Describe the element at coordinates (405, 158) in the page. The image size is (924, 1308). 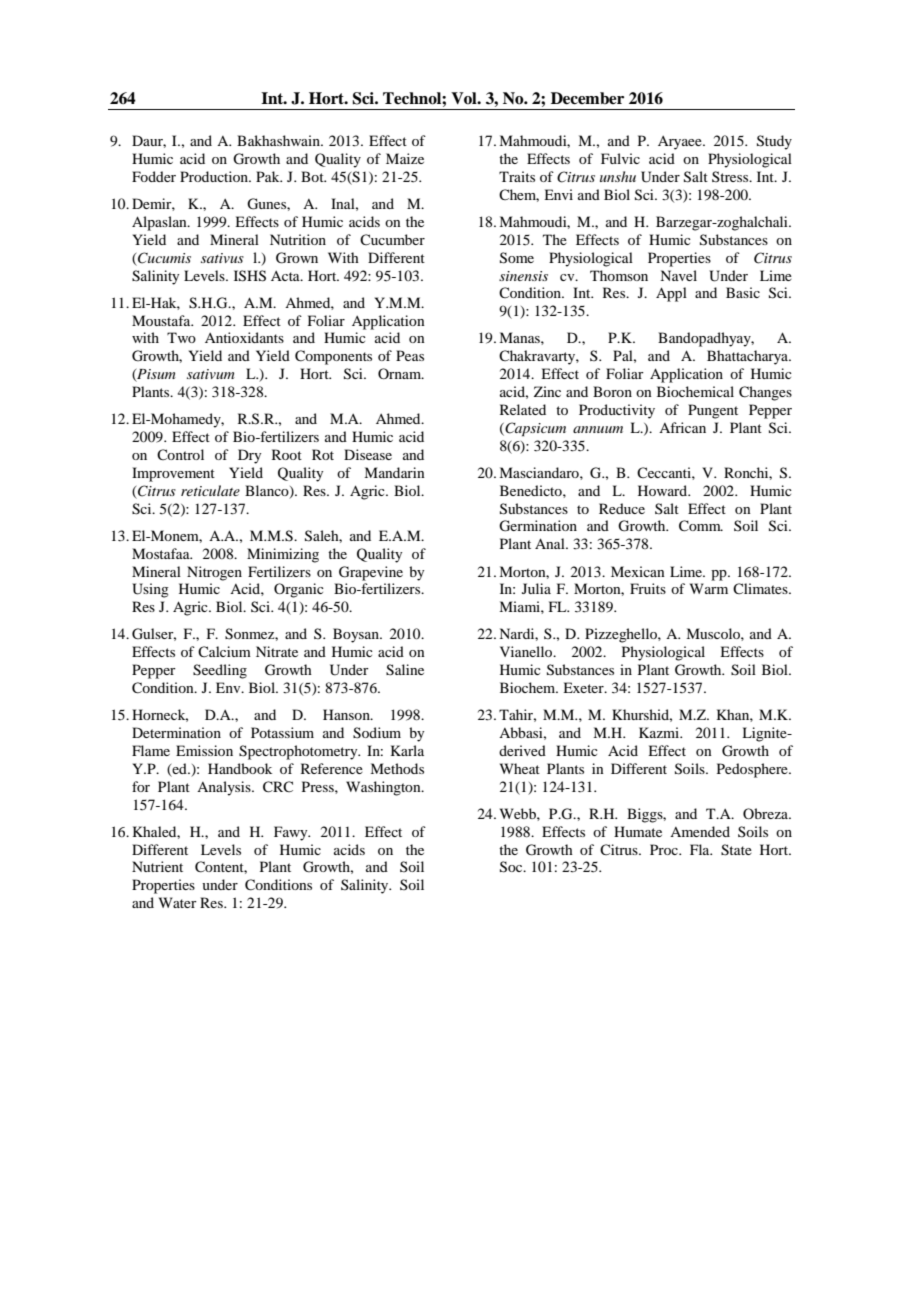
I see `Maize` at that location.
